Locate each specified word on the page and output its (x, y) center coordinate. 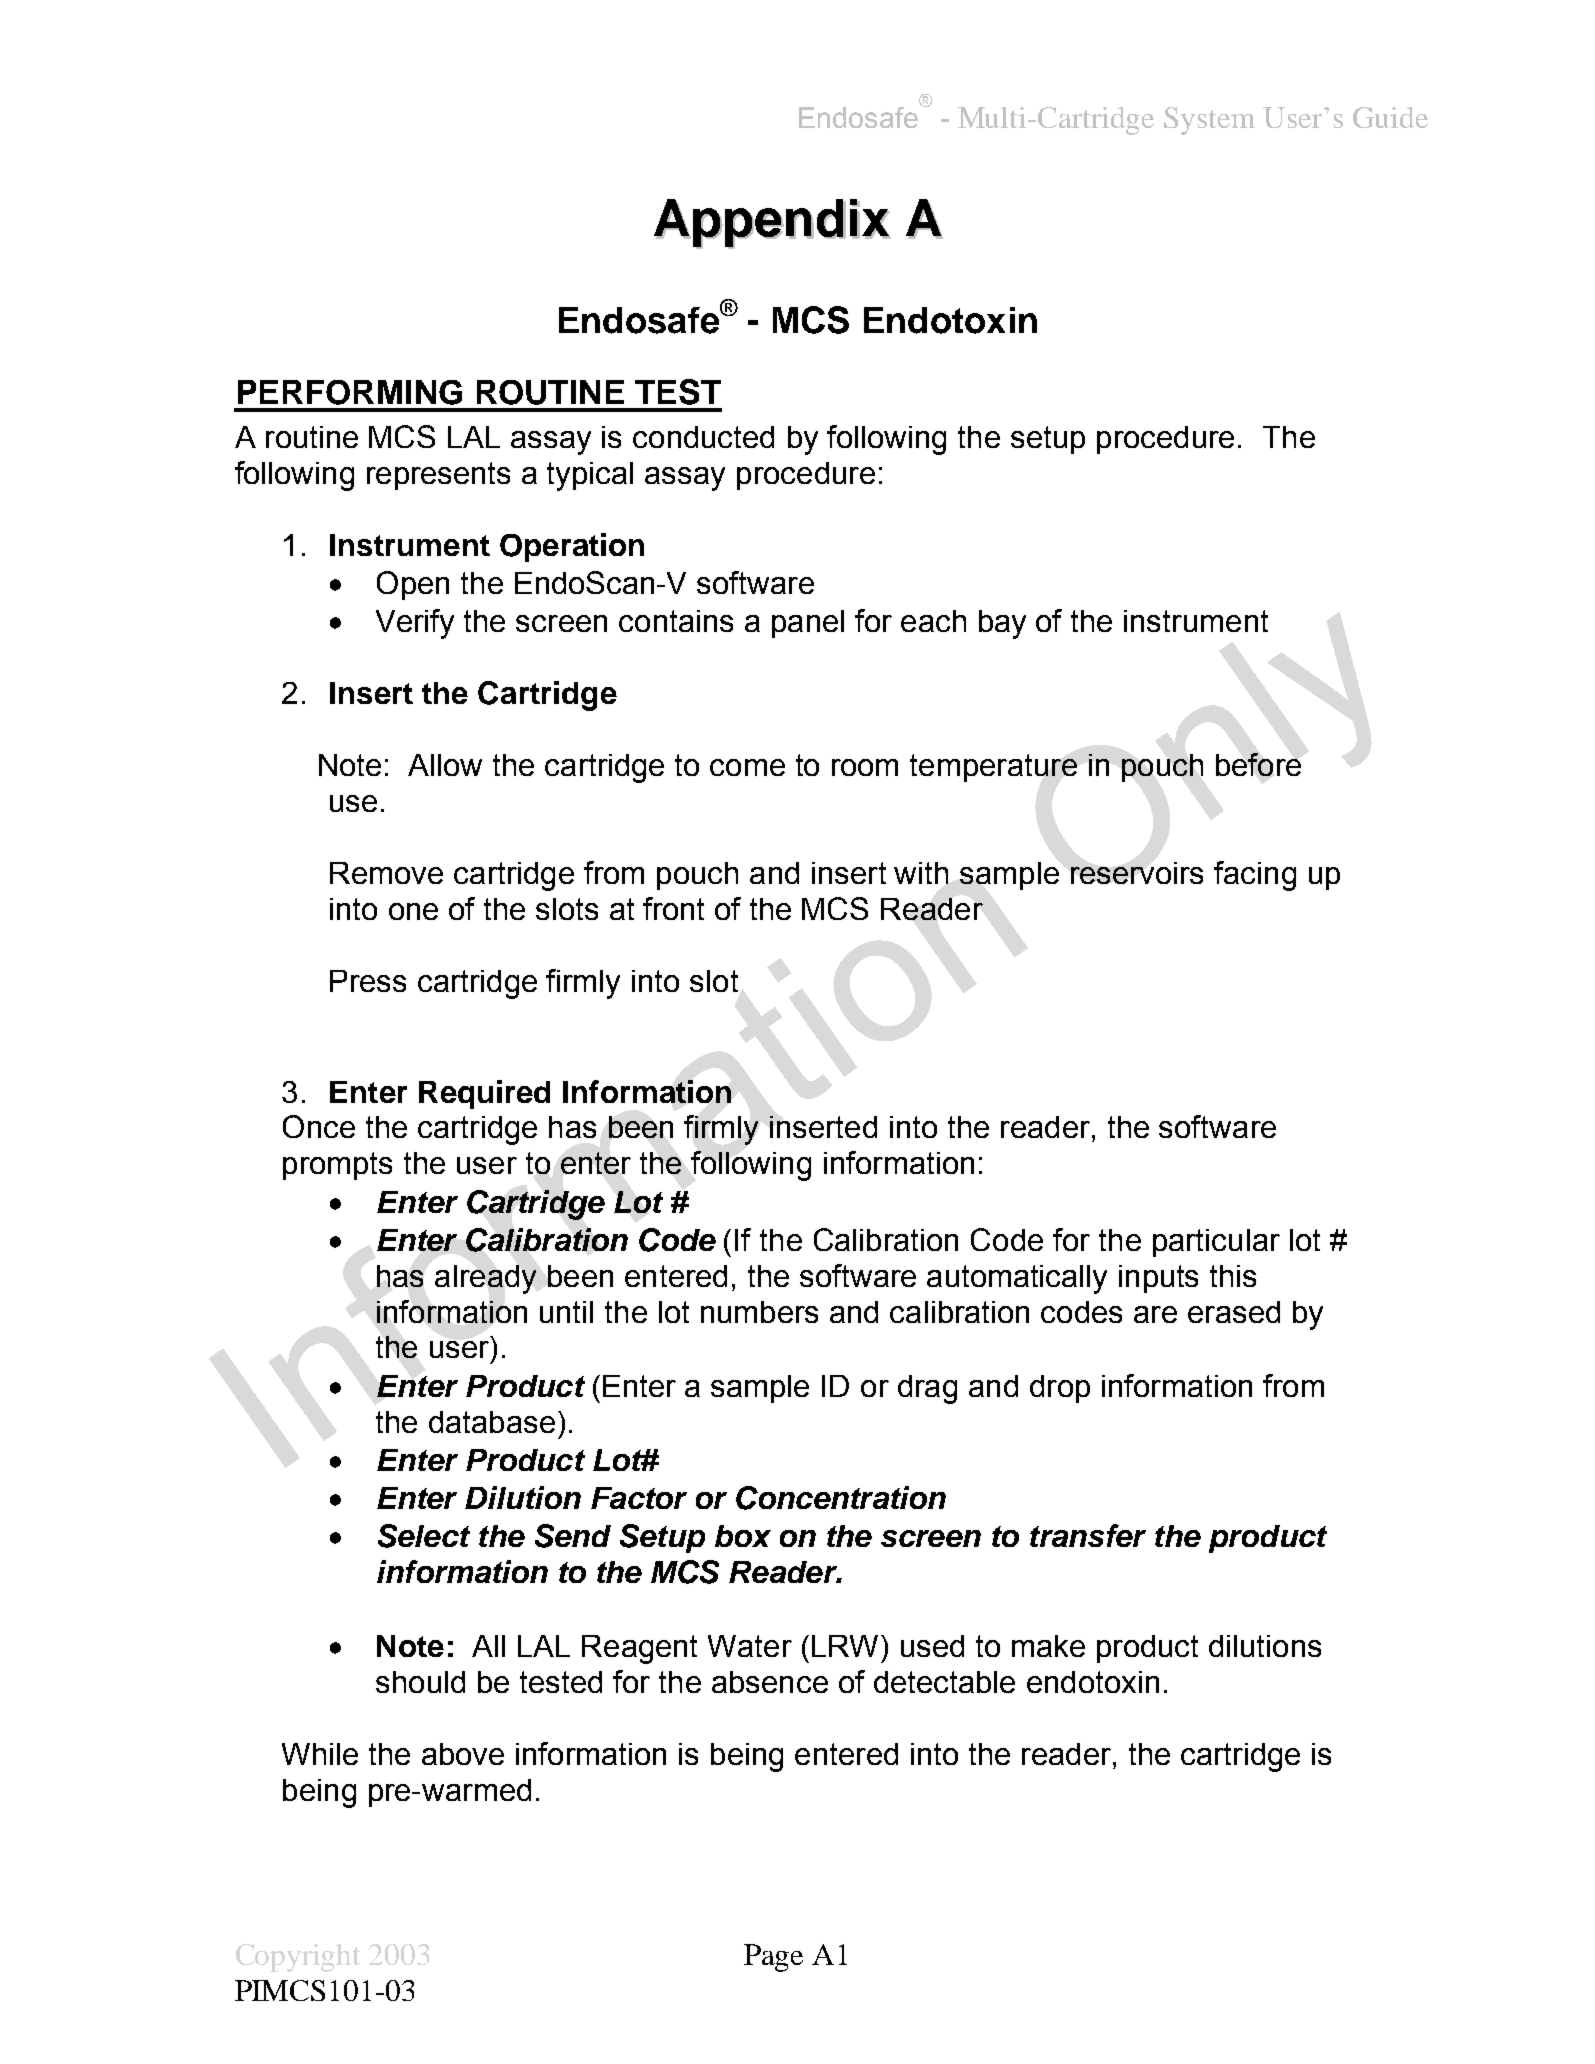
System (1209, 121)
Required (484, 1094)
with (921, 873)
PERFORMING (350, 392)
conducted (703, 437)
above (463, 1754)
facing (1255, 876)
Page (773, 1958)
